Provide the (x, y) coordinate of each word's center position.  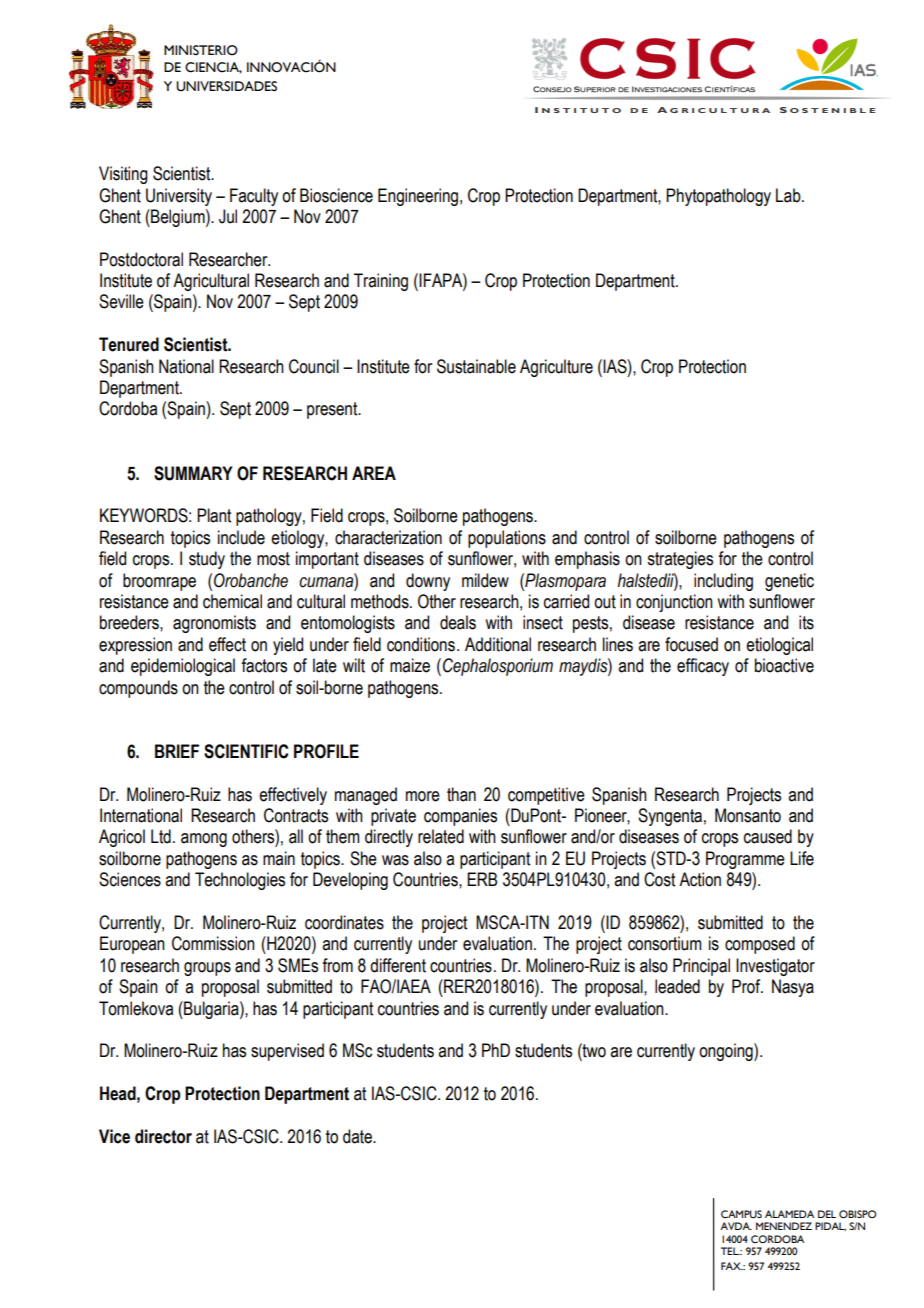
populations (507, 539)
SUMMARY (193, 473)
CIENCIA (213, 68)
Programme (745, 860)
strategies (680, 560)
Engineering (418, 197)
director (163, 1136)
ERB (482, 879)
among (204, 840)
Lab (789, 195)
